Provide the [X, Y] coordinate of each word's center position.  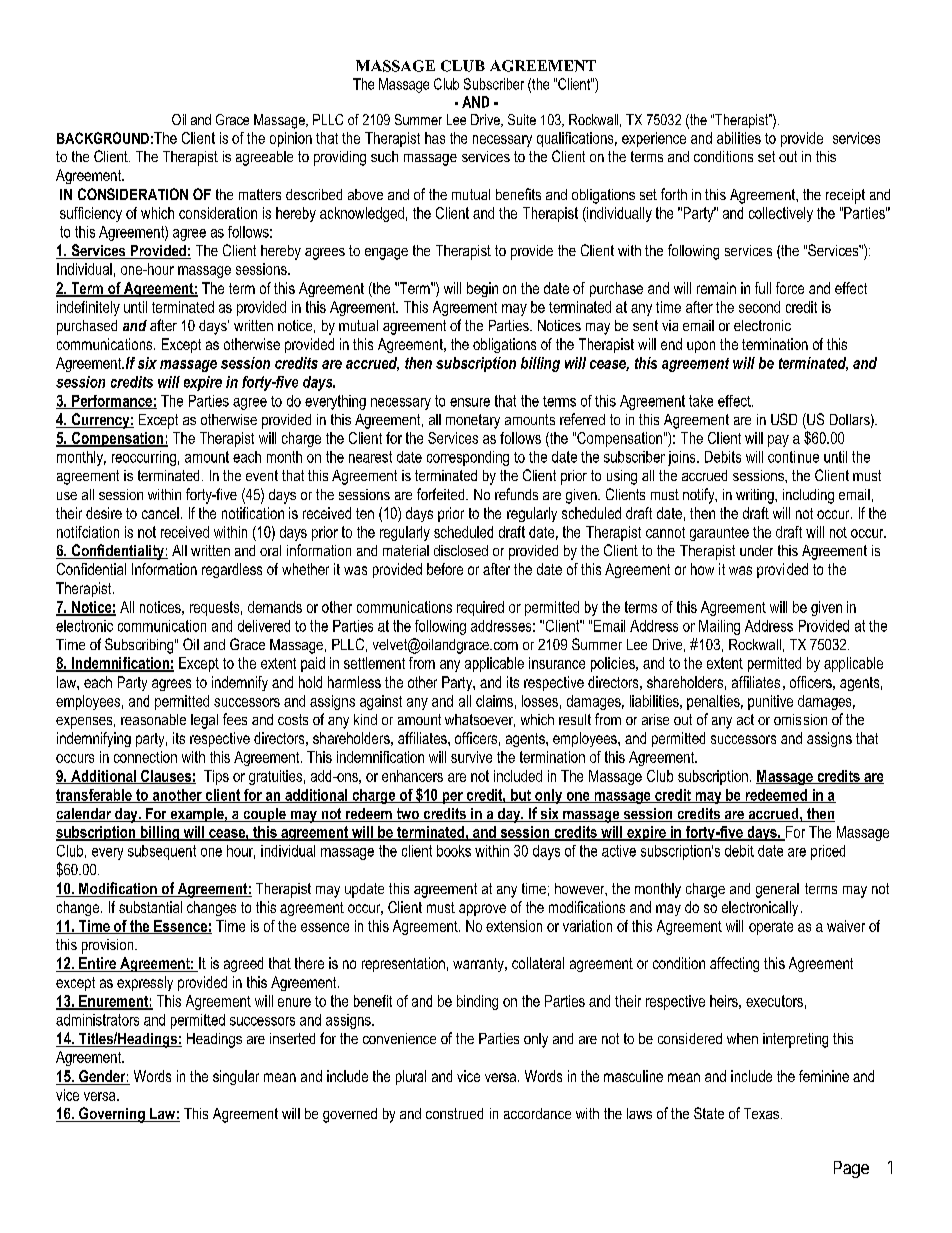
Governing [112, 1115]
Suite [522, 119]
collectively [781, 214]
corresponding [468, 458]
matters [260, 194]
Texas [761, 1113]
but [521, 796]
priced [828, 852]
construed [454, 1113]
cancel [160, 513]
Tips [216, 777]
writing [756, 496]
